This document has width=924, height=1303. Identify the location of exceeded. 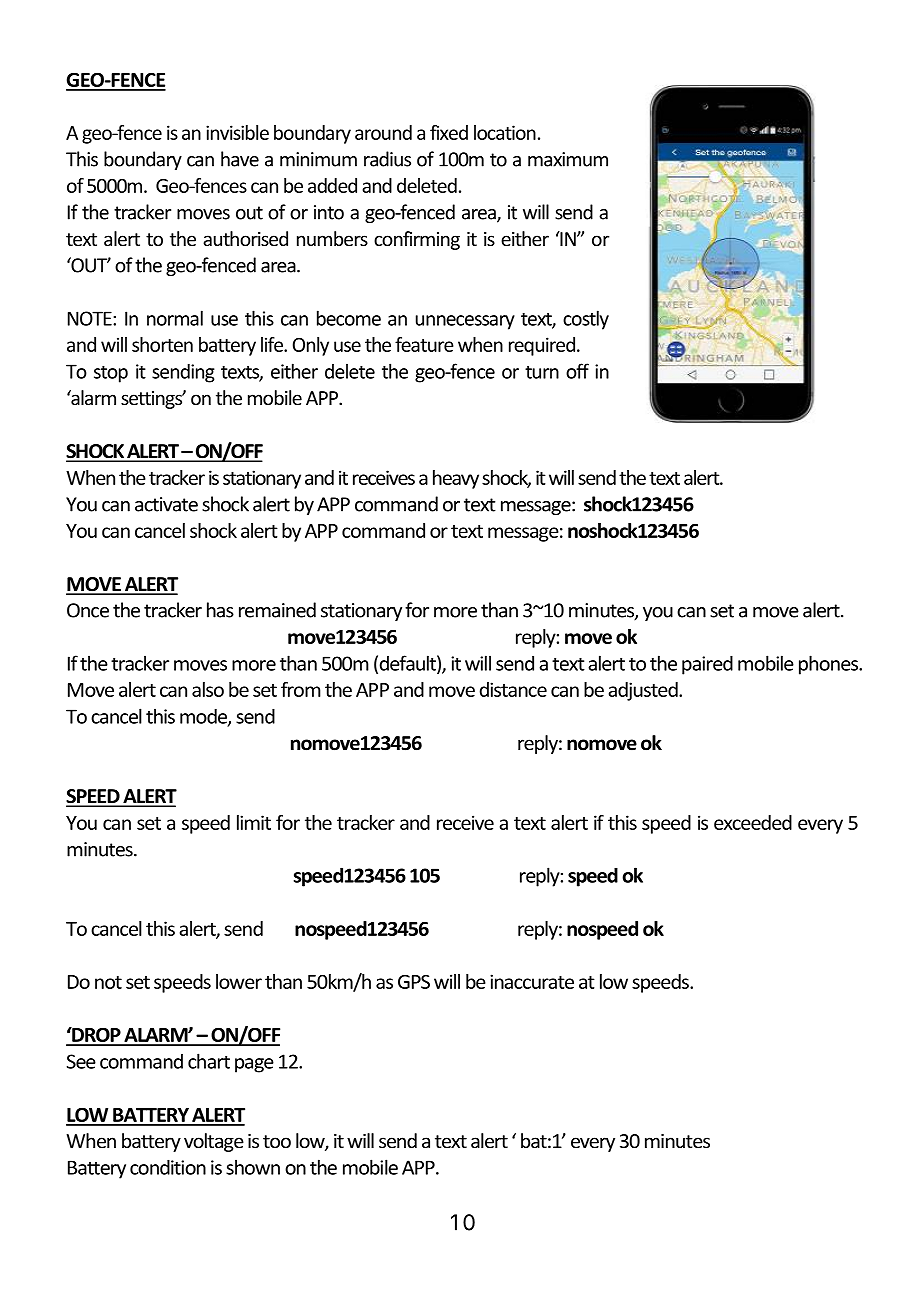
(753, 822).
